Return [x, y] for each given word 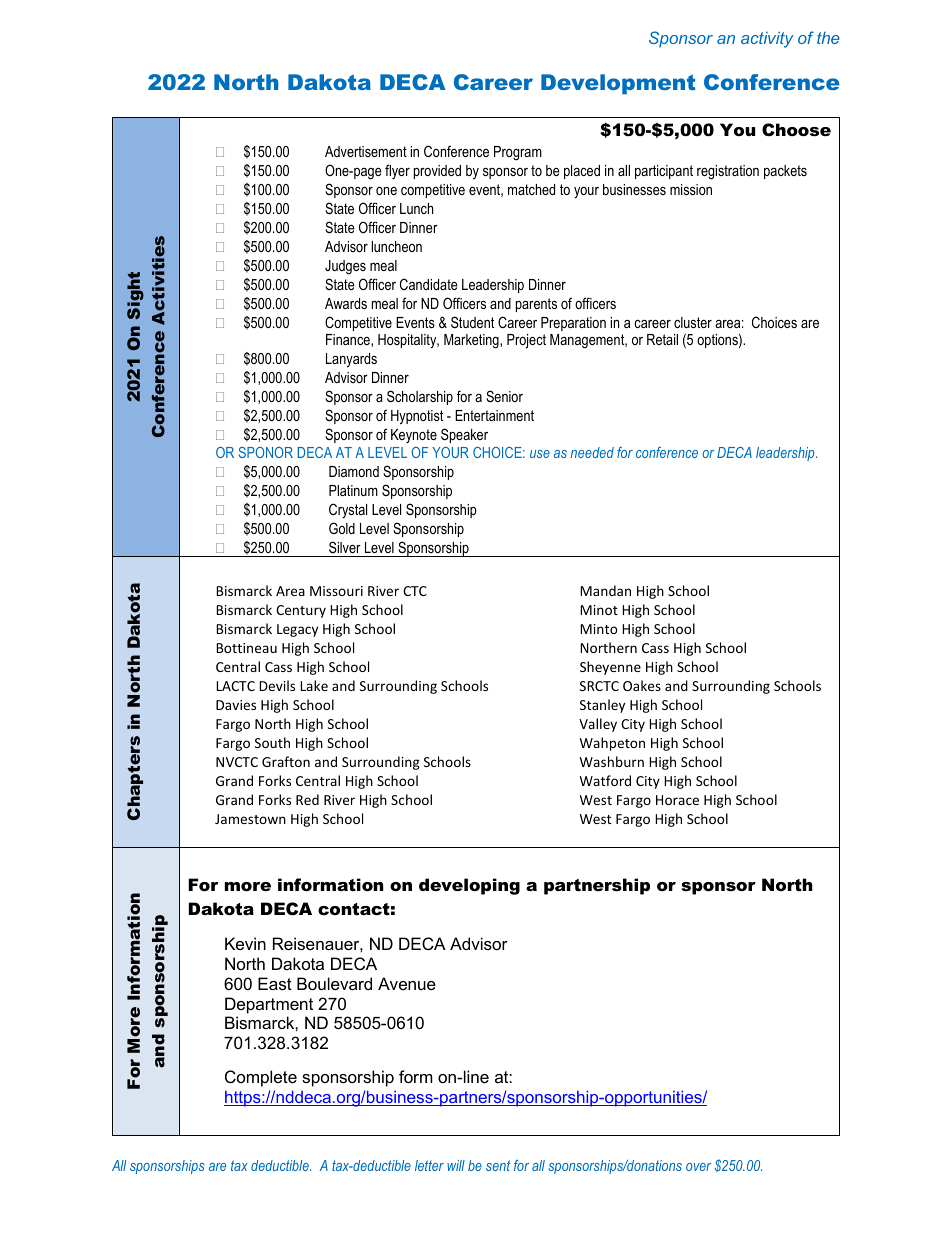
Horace [677, 800]
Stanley [602, 706]
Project [526, 341]
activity [767, 39]
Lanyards [351, 360]
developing [469, 886]
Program [518, 153]
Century [301, 611]
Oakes [642, 685]
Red [307, 799]
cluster [693, 322]
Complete [261, 1078]
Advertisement [366, 151]
